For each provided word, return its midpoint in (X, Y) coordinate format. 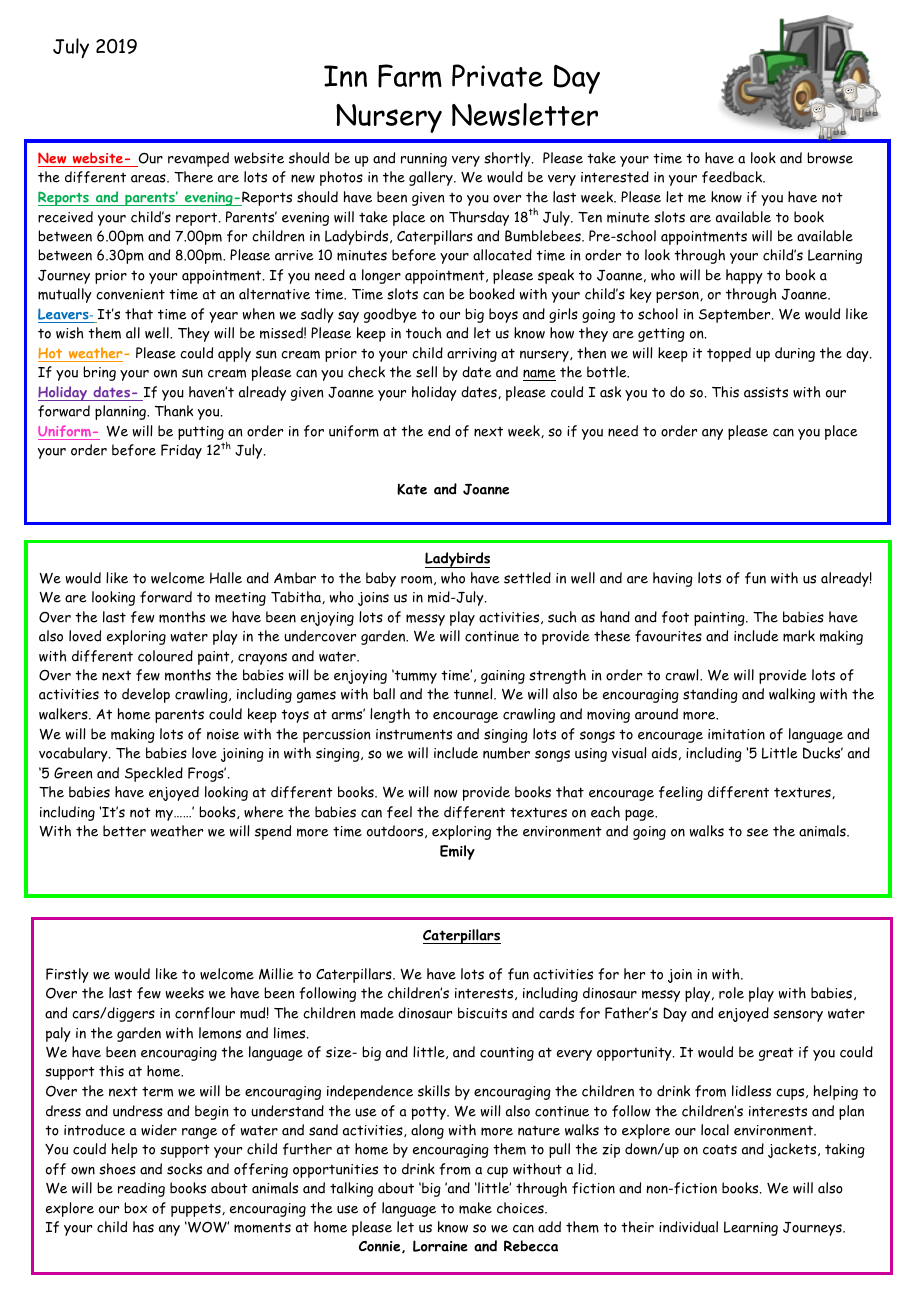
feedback (733, 177)
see (758, 832)
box (135, 1208)
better (124, 831)
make (475, 1208)
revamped (198, 159)
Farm (410, 76)
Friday (181, 451)
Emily (457, 852)
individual (688, 1227)
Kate (412, 489)
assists (766, 392)
